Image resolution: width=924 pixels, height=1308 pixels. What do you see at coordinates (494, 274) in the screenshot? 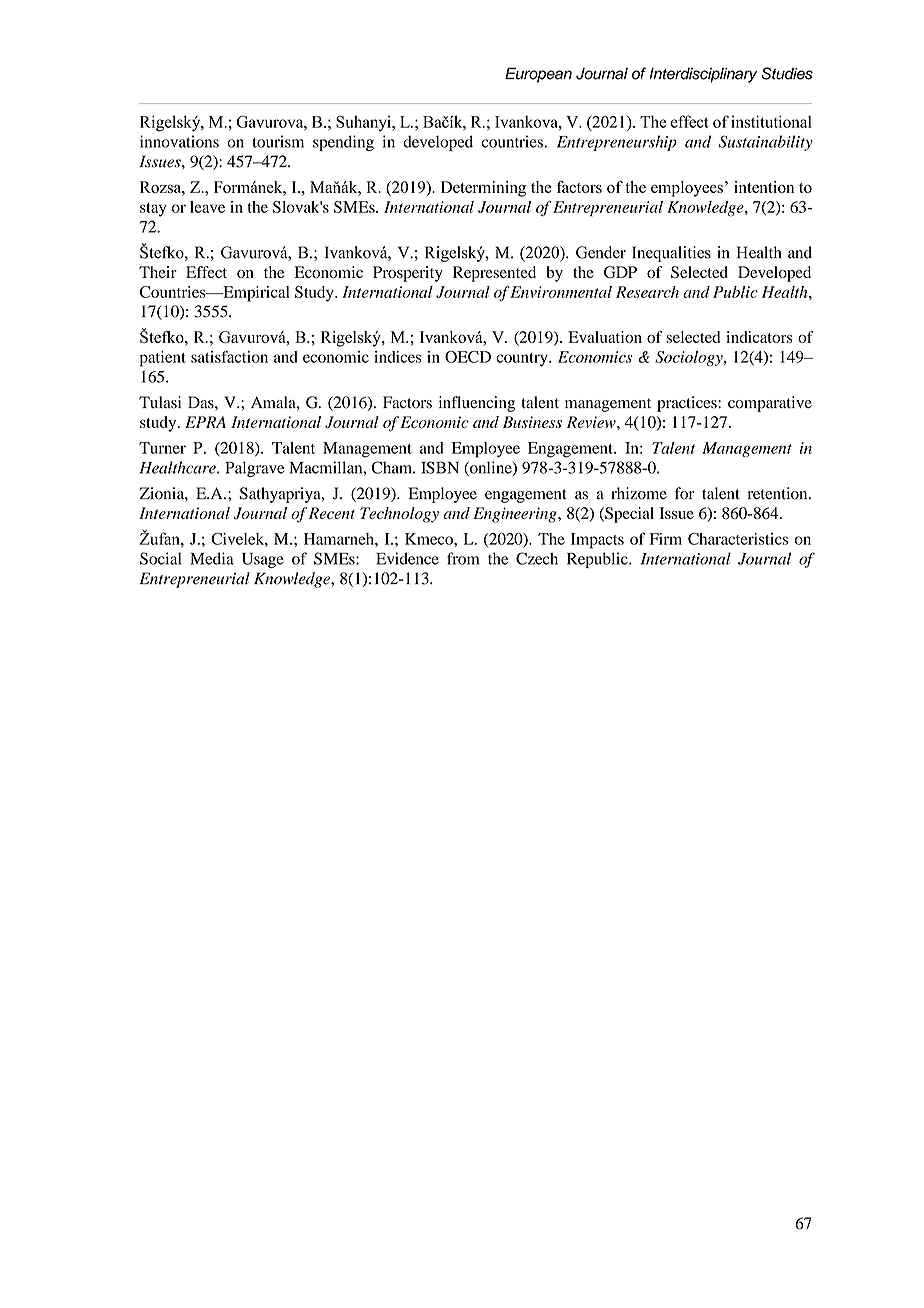
I see `Represented` at bounding box center [494, 274].
